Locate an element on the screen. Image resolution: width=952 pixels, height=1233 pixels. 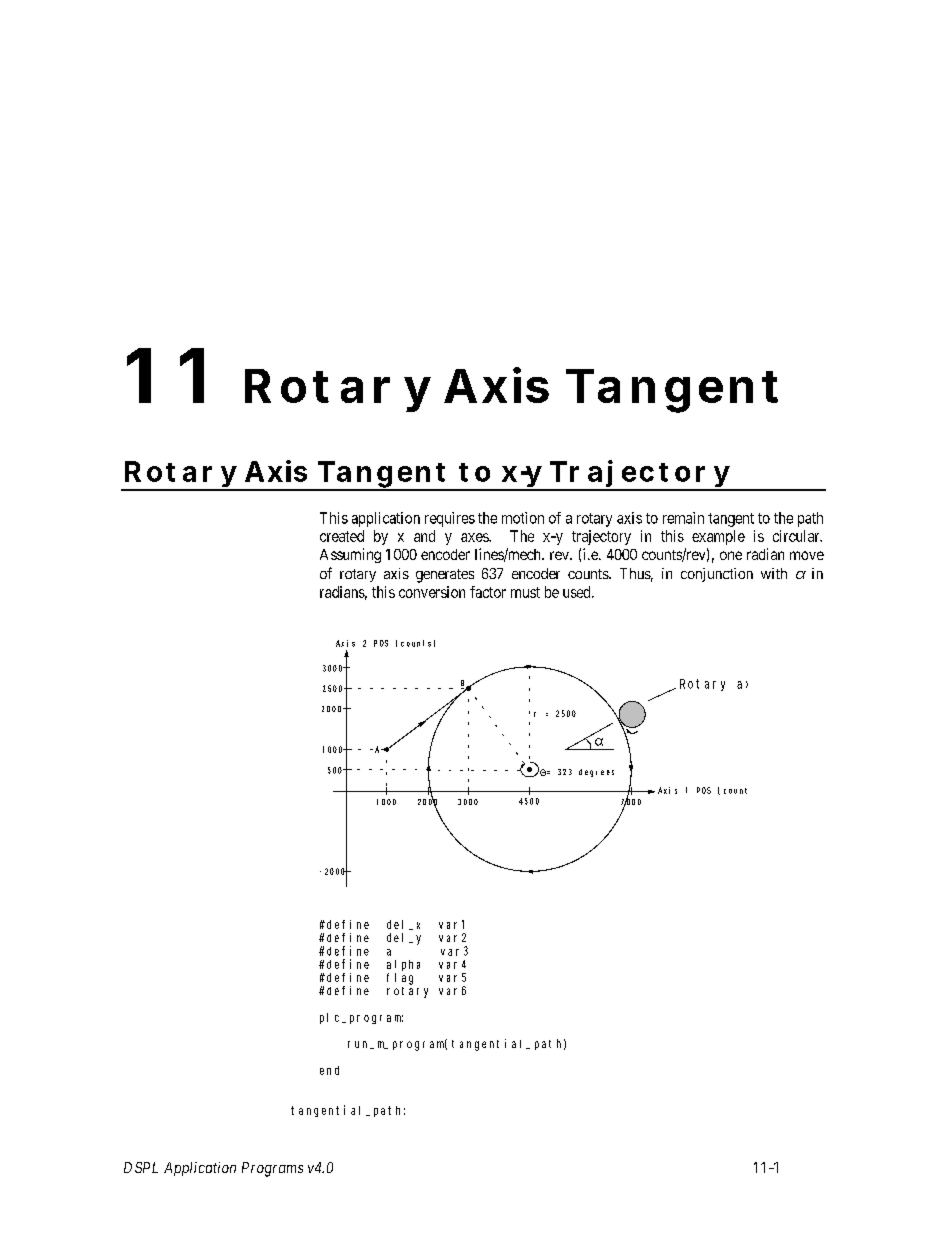
conjunction is located at coordinates (717, 575).
